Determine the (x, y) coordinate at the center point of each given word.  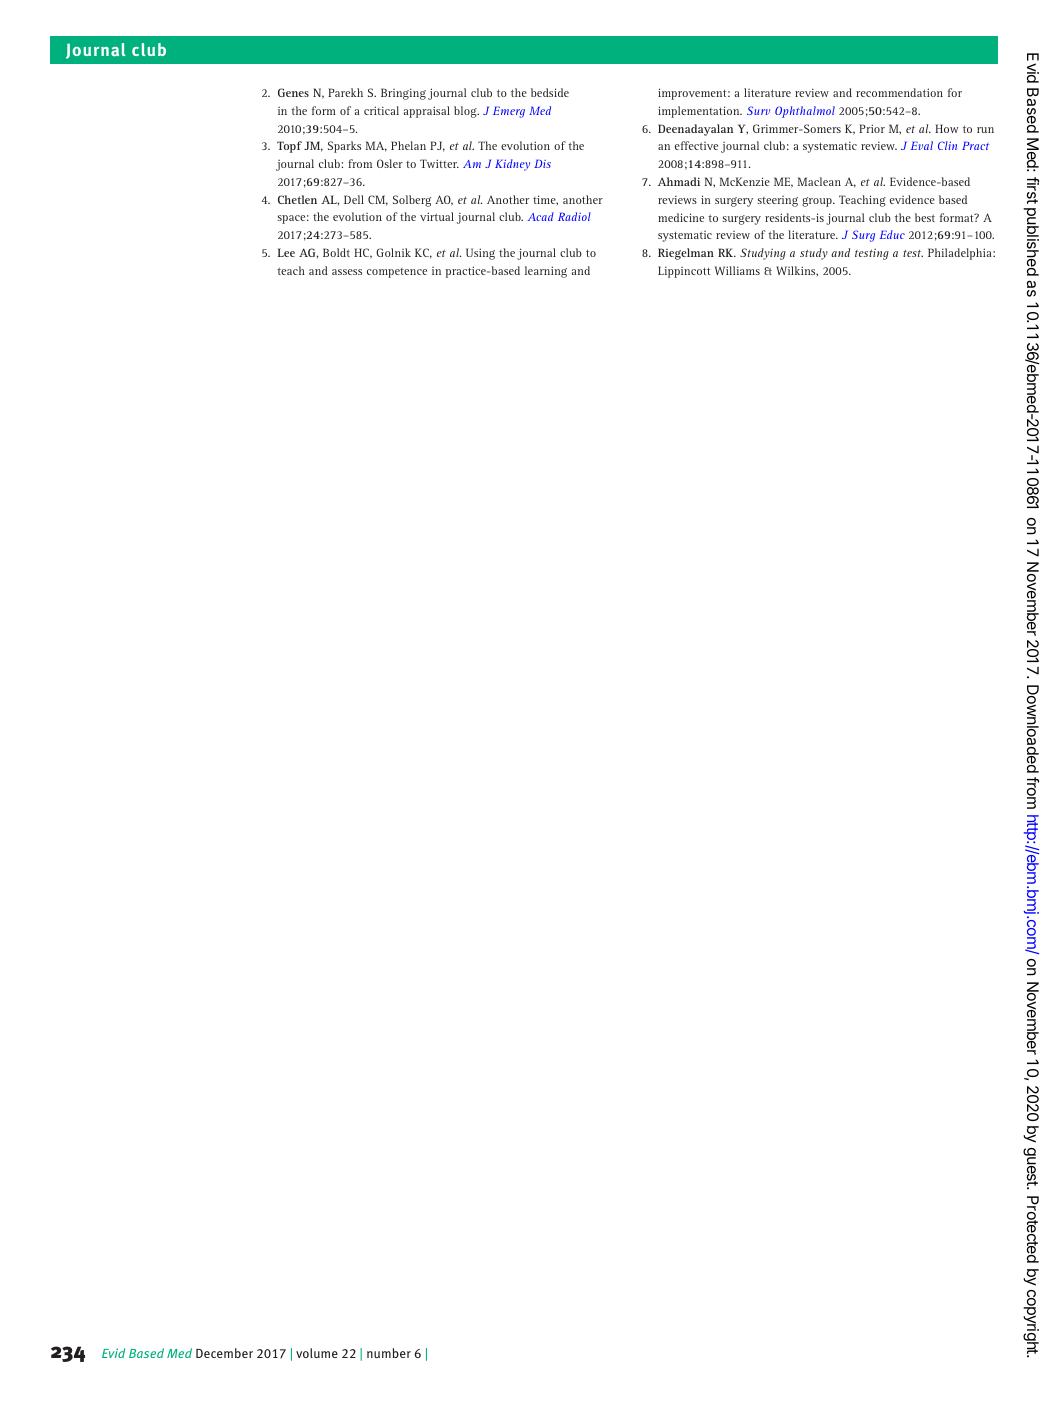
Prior (872, 128)
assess (347, 272)
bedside (550, 92)
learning (546, 272)
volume (317, 1353)
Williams (737, 270)
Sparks (344, 147)
